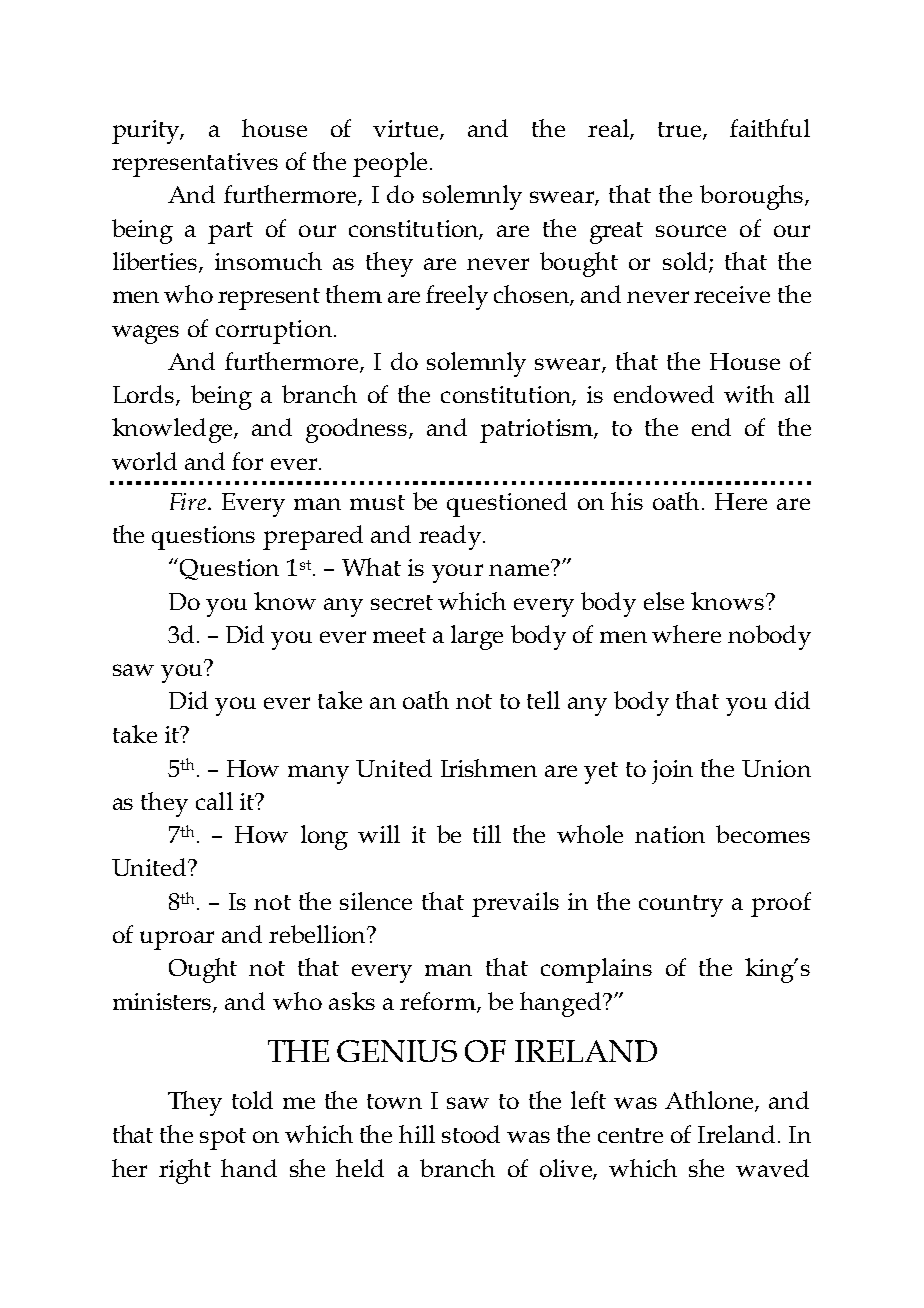 Image resolution: width=924 pixels, height=1308 pixels. I want to click on virtue, so click(407, 129).
